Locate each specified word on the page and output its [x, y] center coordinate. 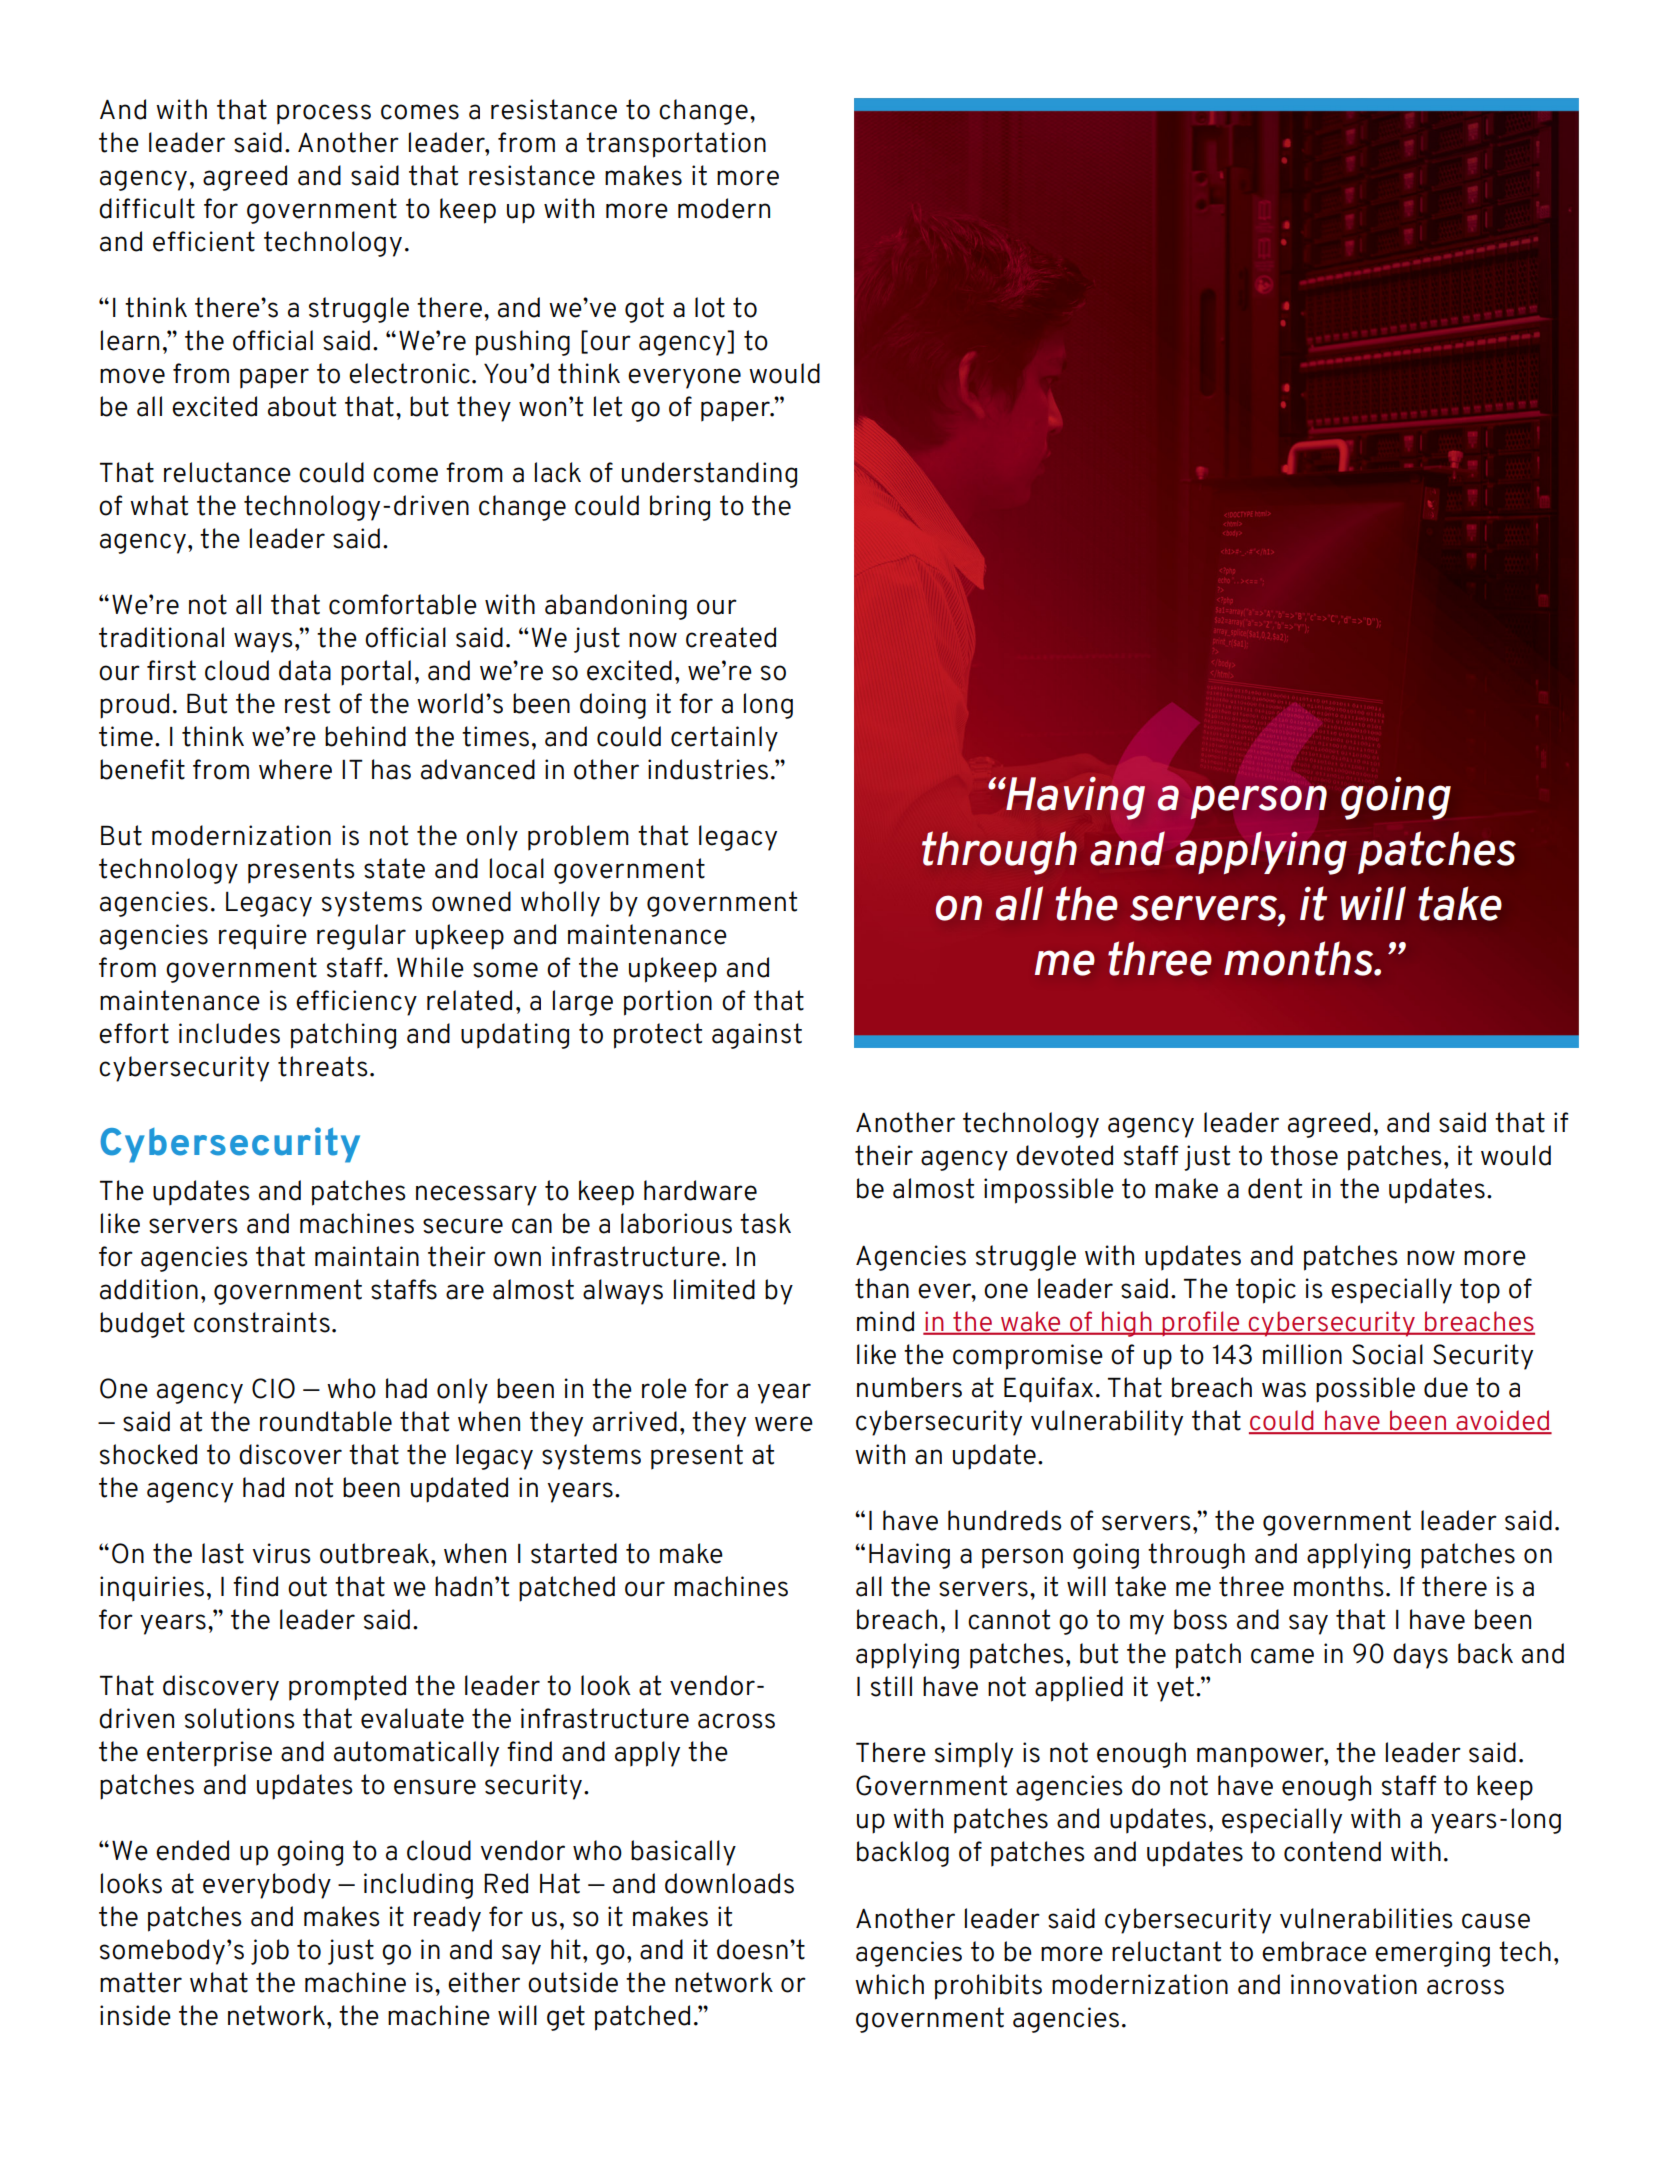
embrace [1314, 1951]
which [889, 1984]
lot [710, 307]
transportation [676, 145]
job [270, 1952]
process [324, 114]
